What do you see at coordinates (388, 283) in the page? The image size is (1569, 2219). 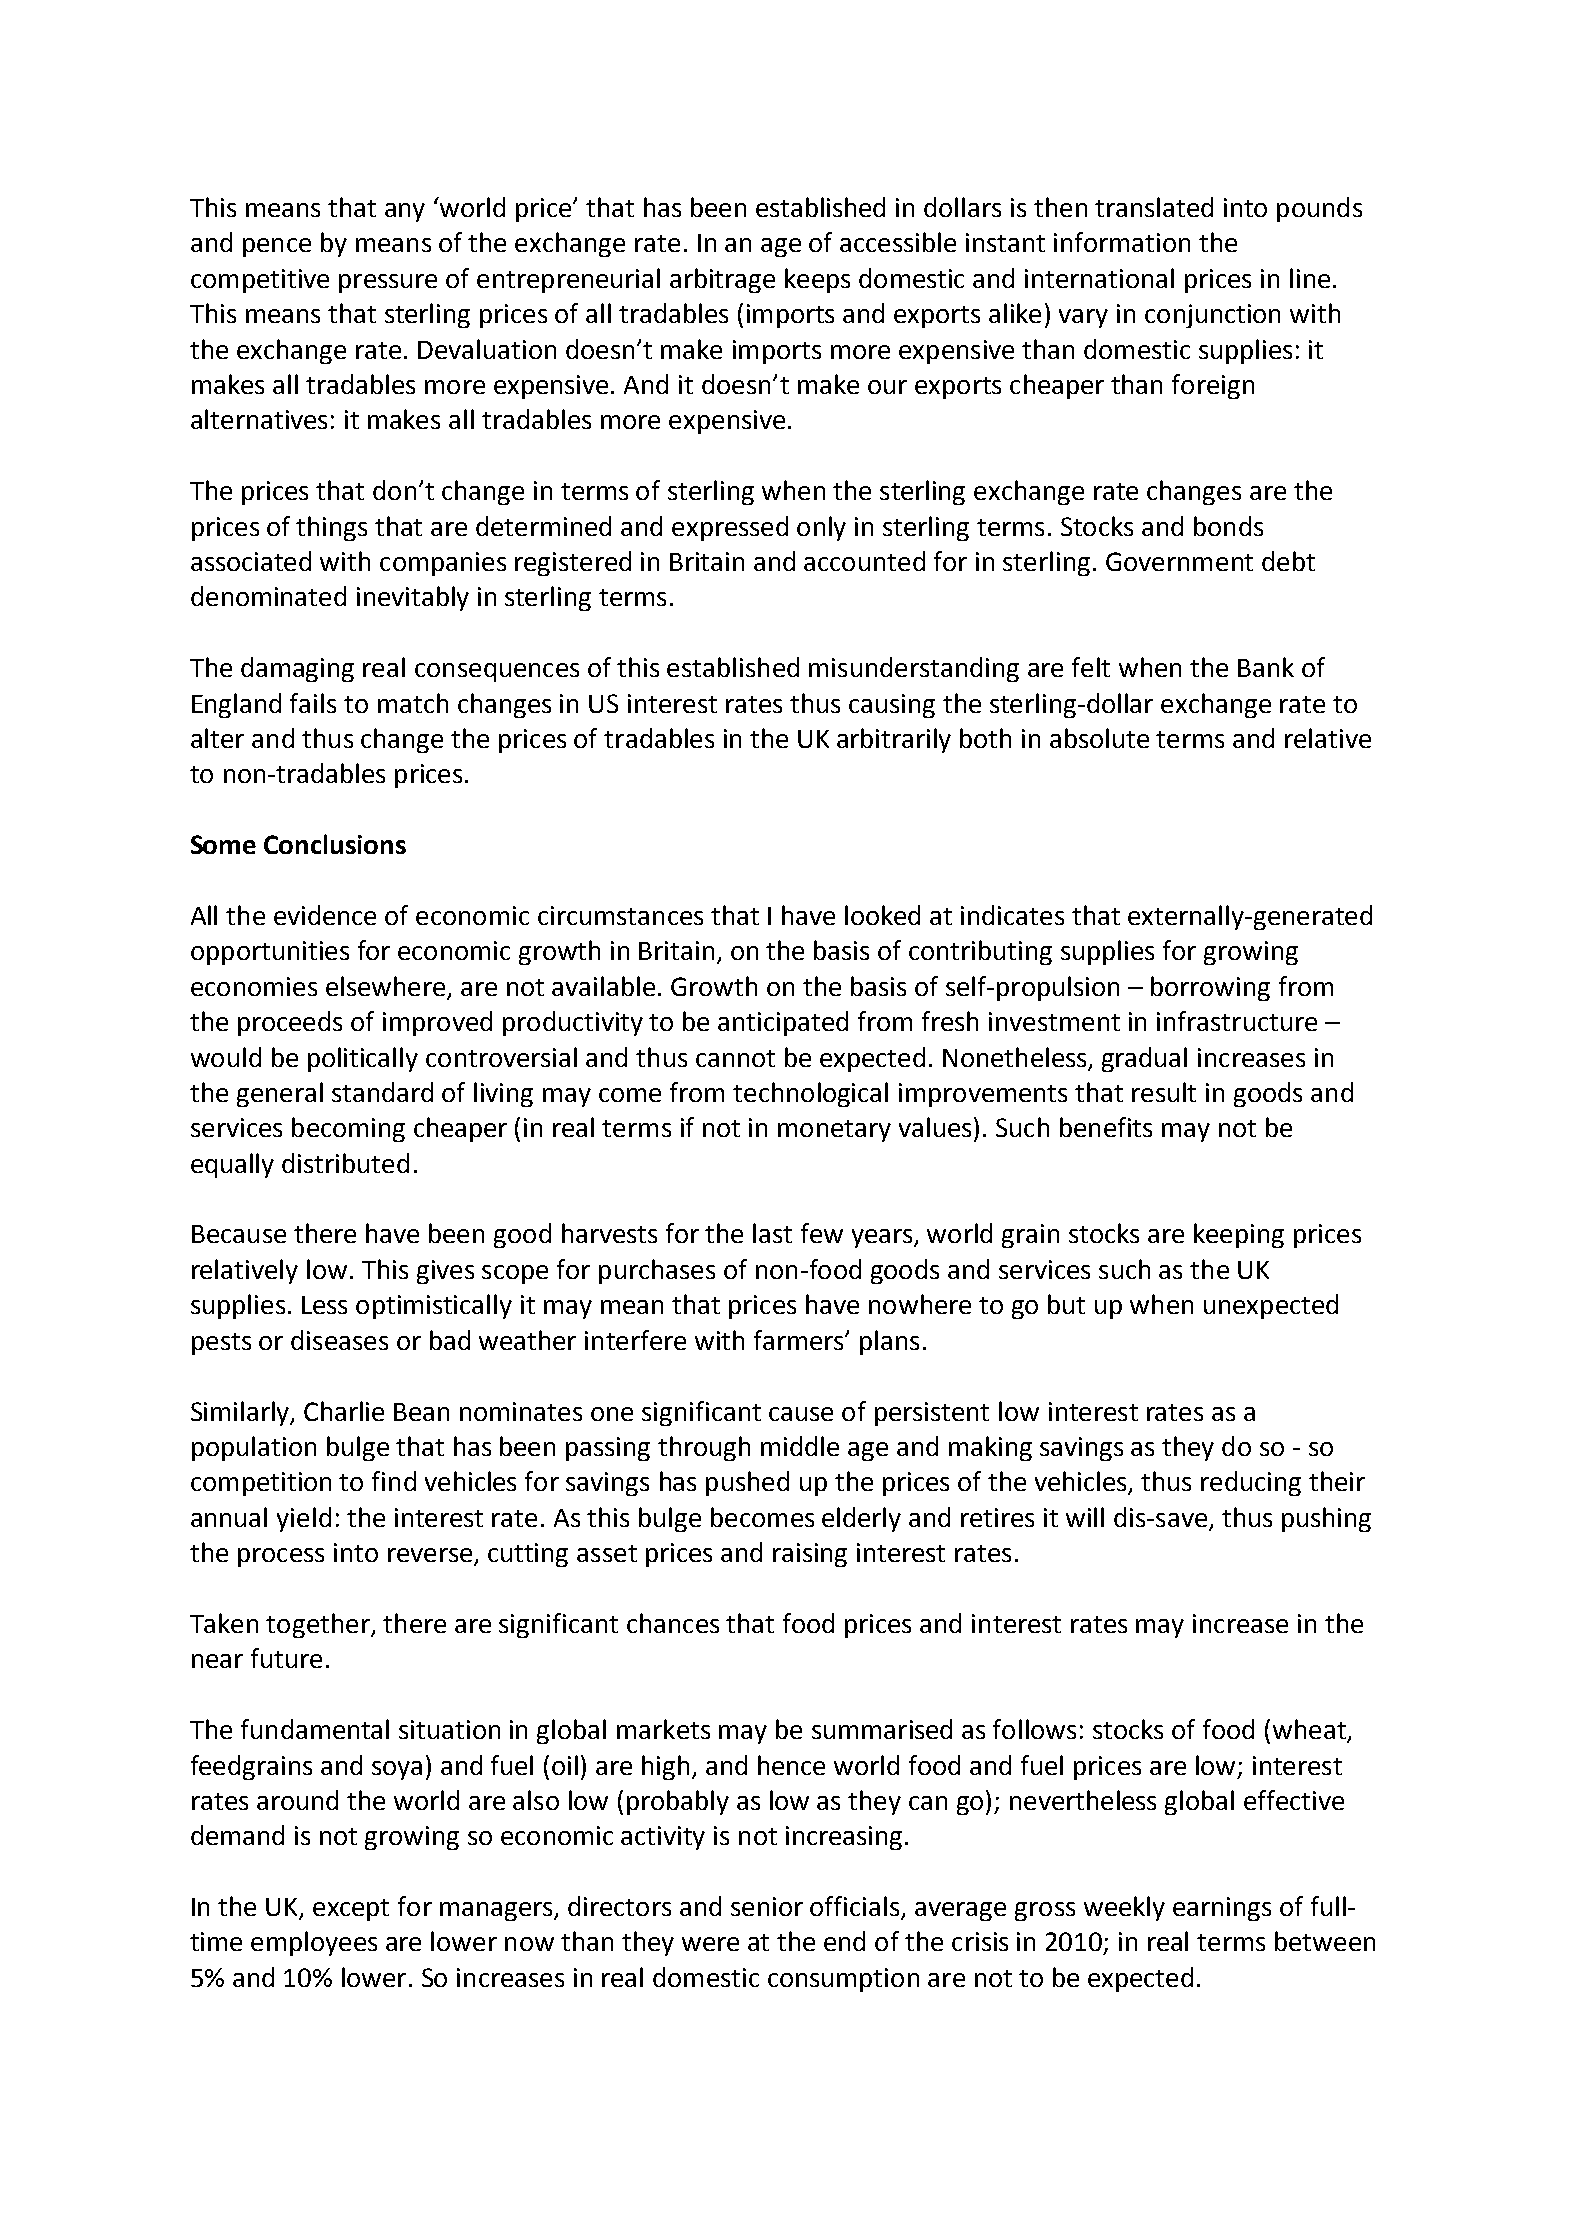 I see `pressure` at bounding box center [388, 283].
